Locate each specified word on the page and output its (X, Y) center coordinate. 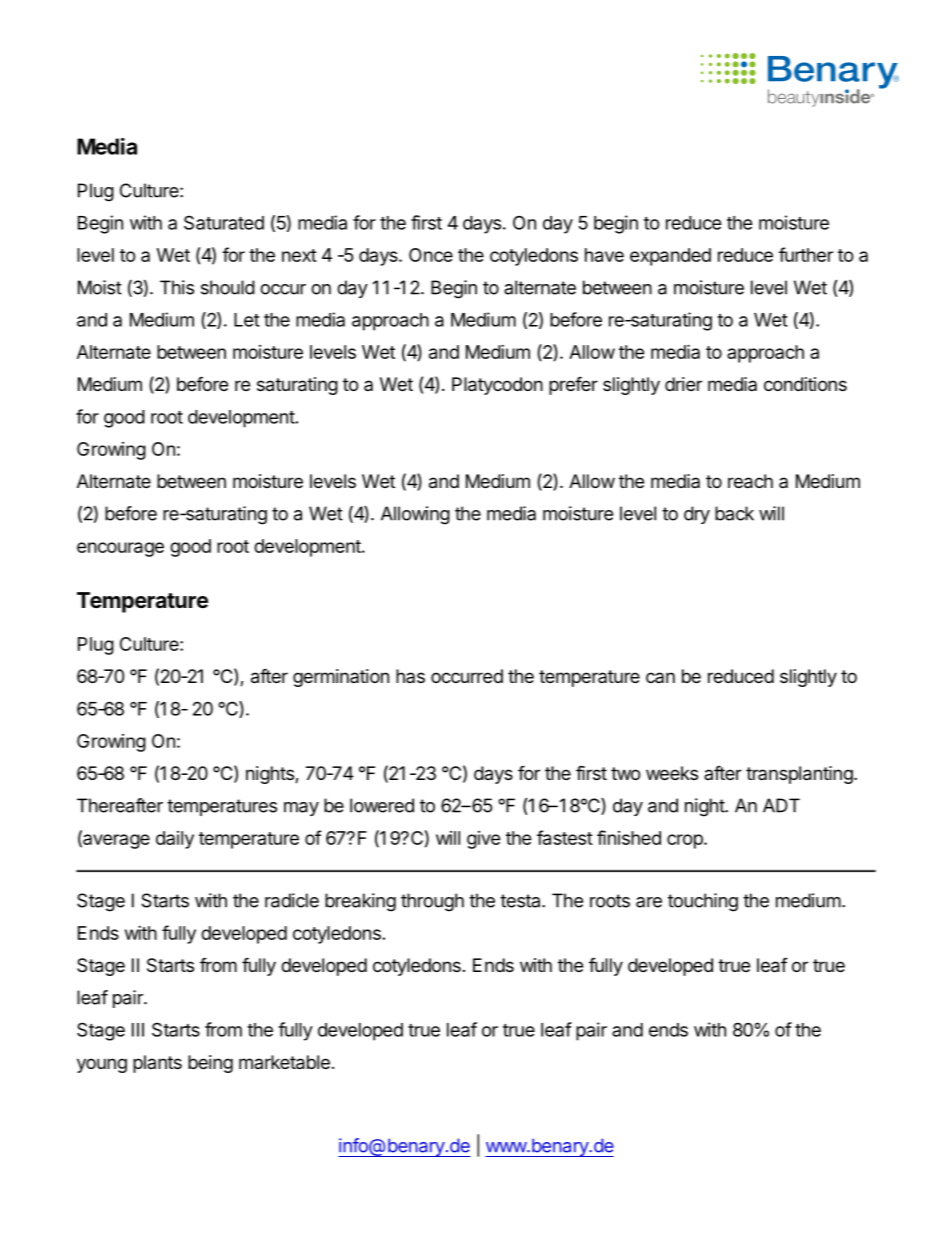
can (660, 677)
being (210, 1064)
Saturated (224, 222)
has (410, 676)
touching (703, 902)
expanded (670, 257)
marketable (284, 1062)
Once (431, 255)
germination (341, 678)
